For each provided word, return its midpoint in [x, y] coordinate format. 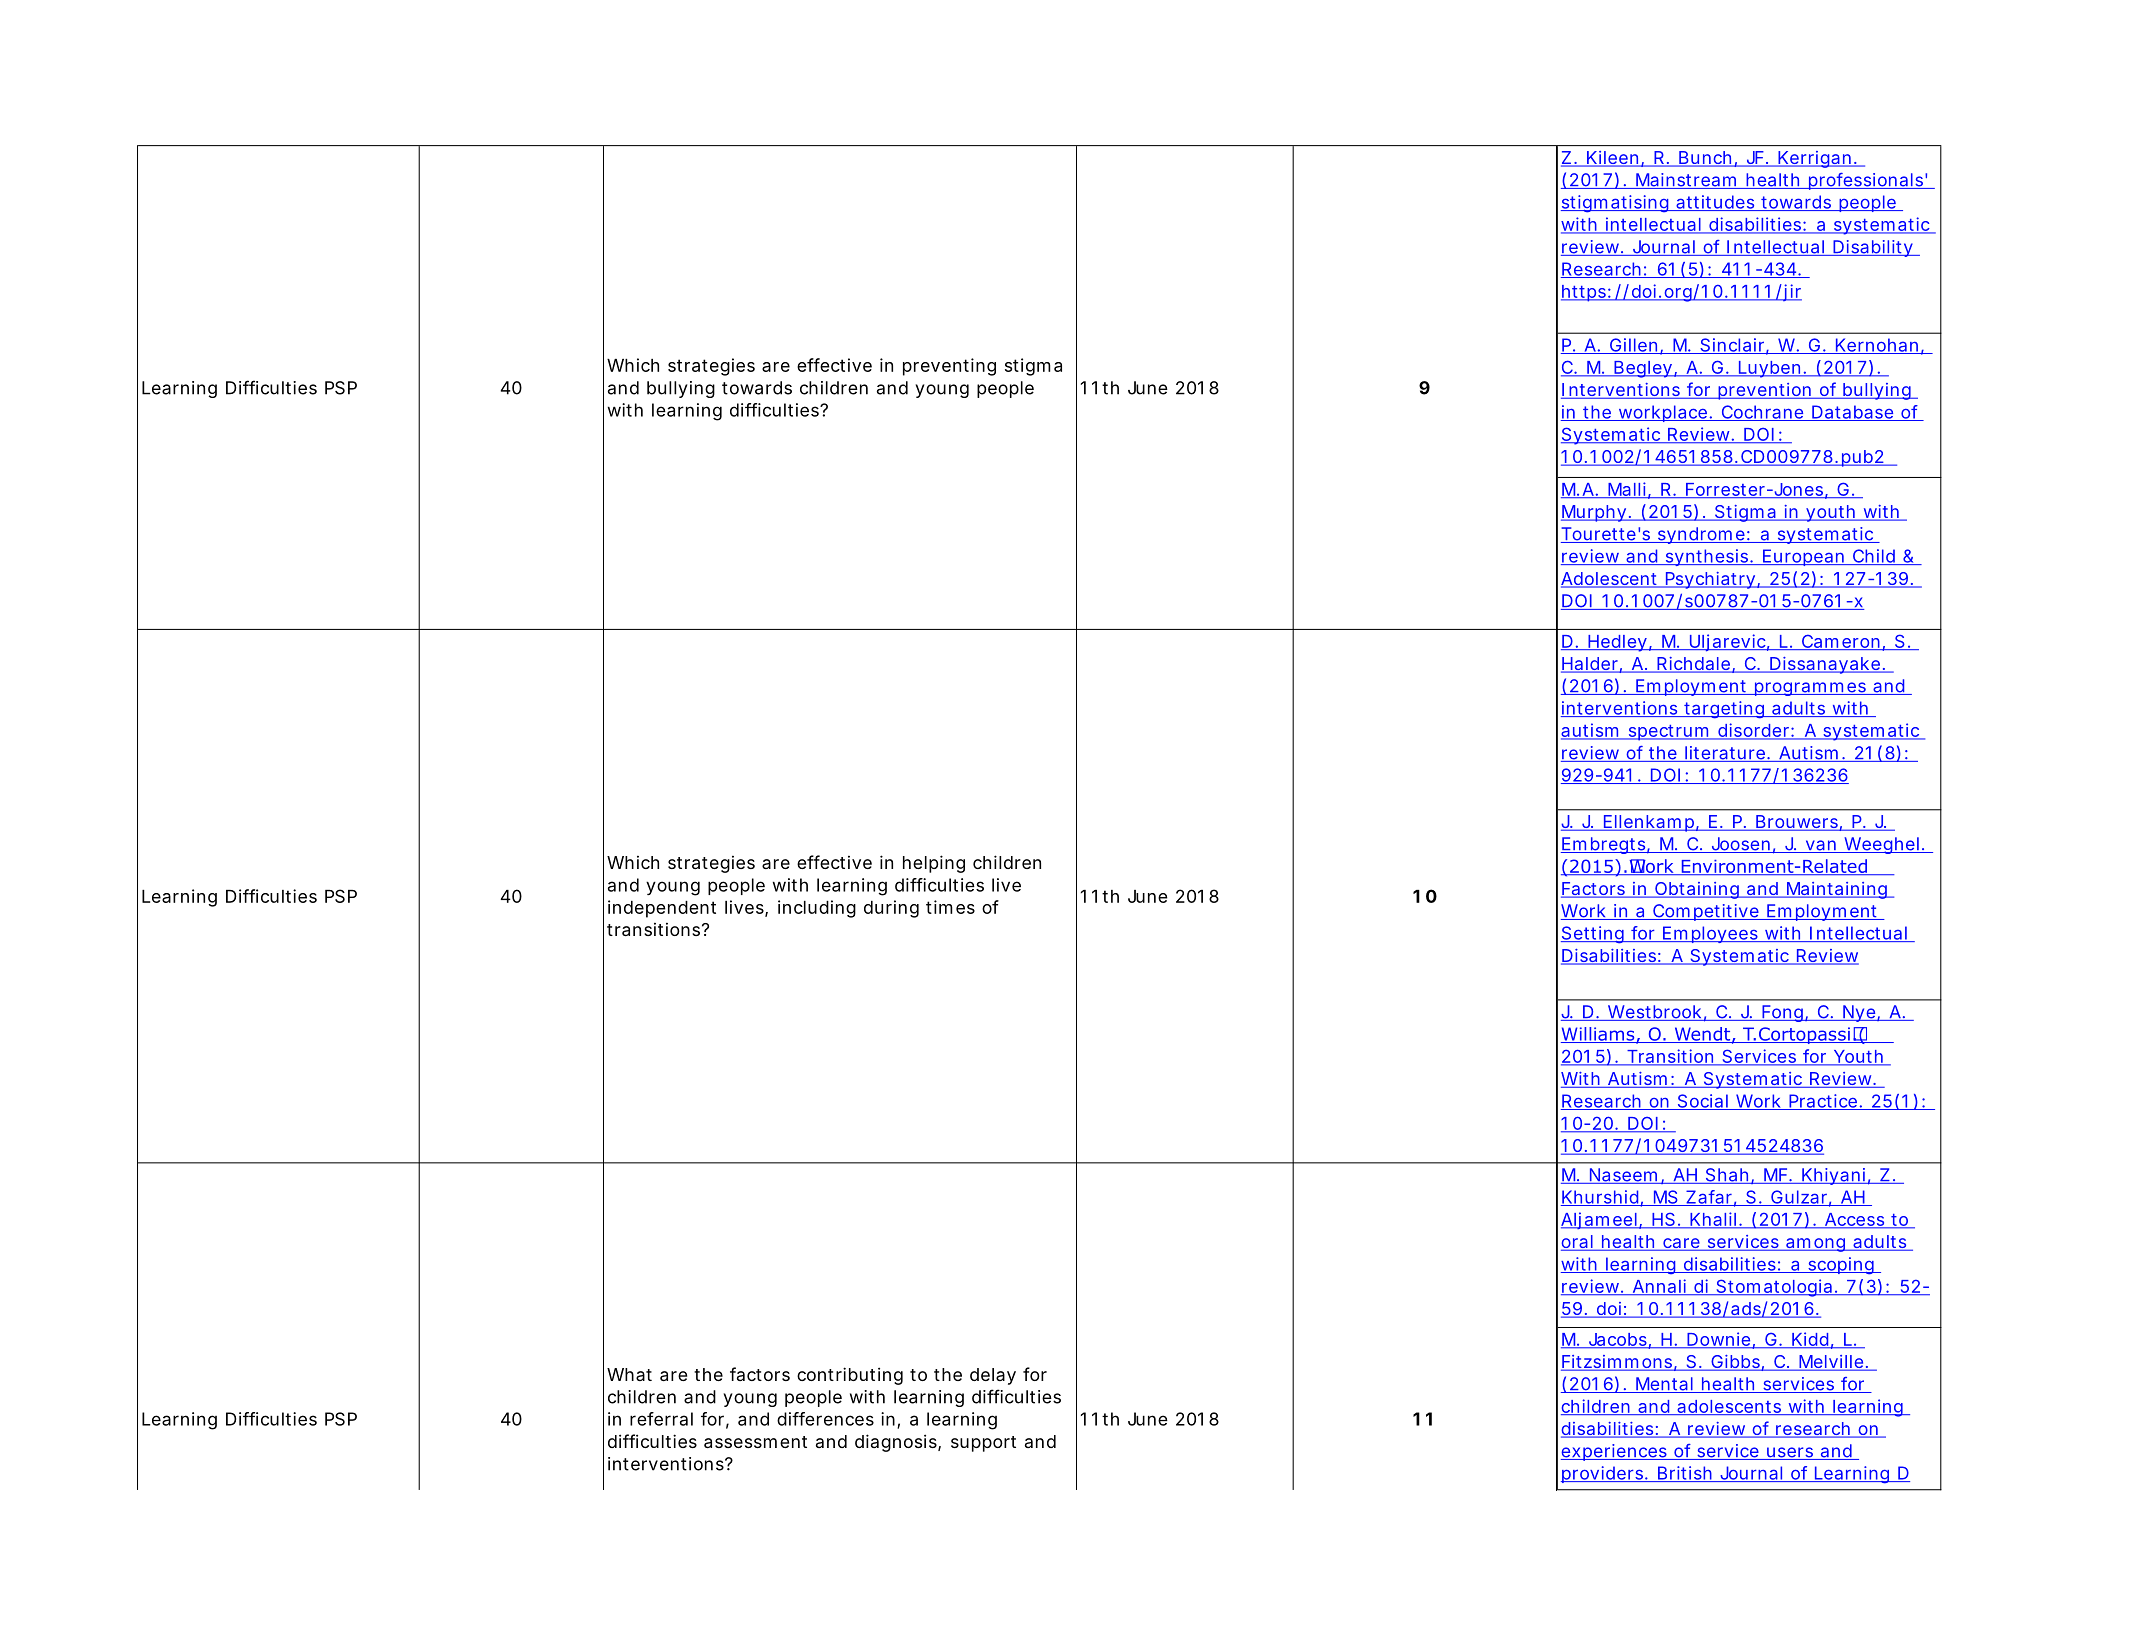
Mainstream [1686, 181]
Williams [1599, 1035]
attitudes [1715, 203]
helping [934, 864]
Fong [1782, 1013]
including [817, 909]
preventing [949, 367]
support [983, 1444]
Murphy [1594, 513]
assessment [755, 1442]
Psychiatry [1710, 580]
